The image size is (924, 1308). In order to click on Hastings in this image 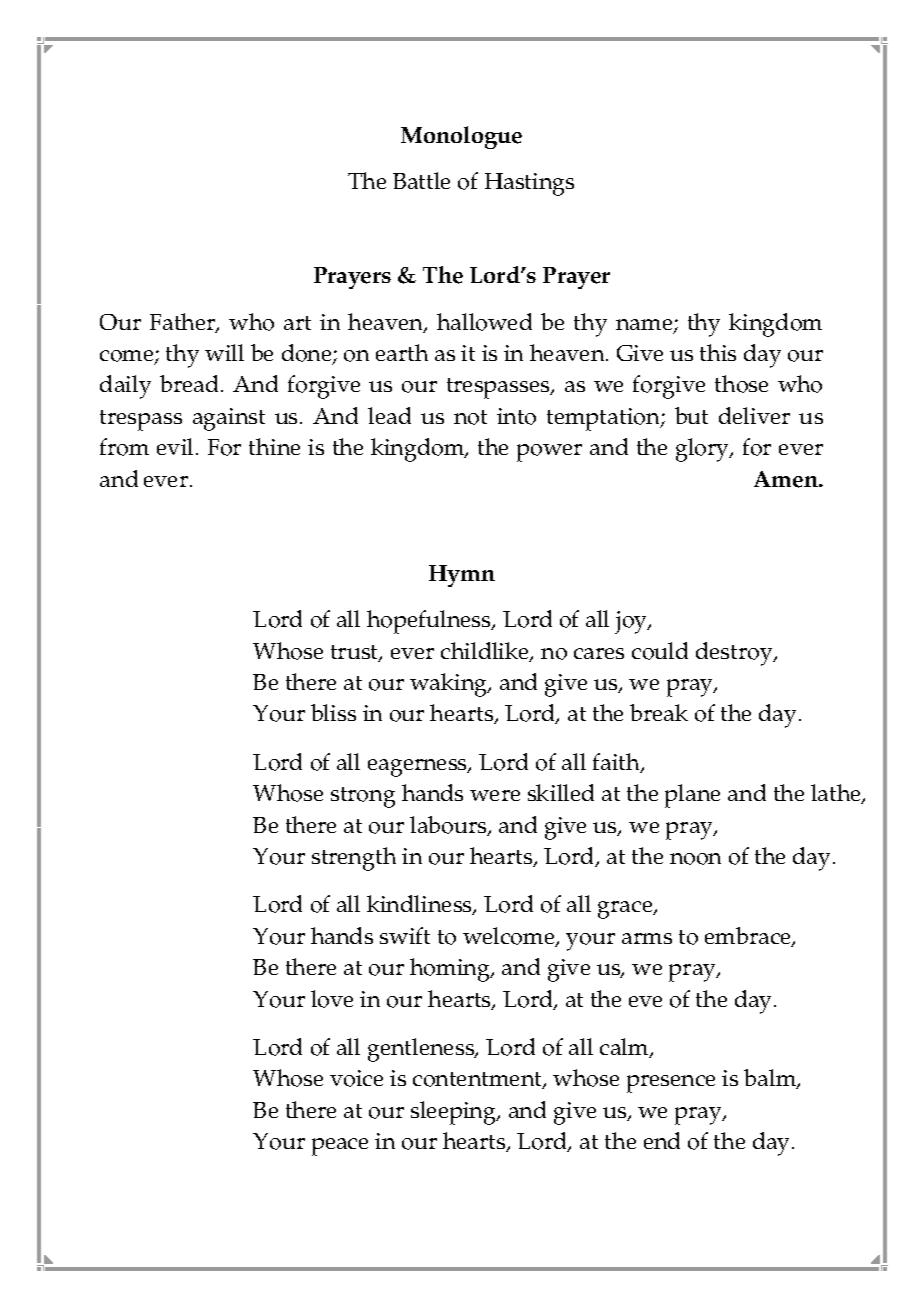, I will do `click(529, 184)`.
